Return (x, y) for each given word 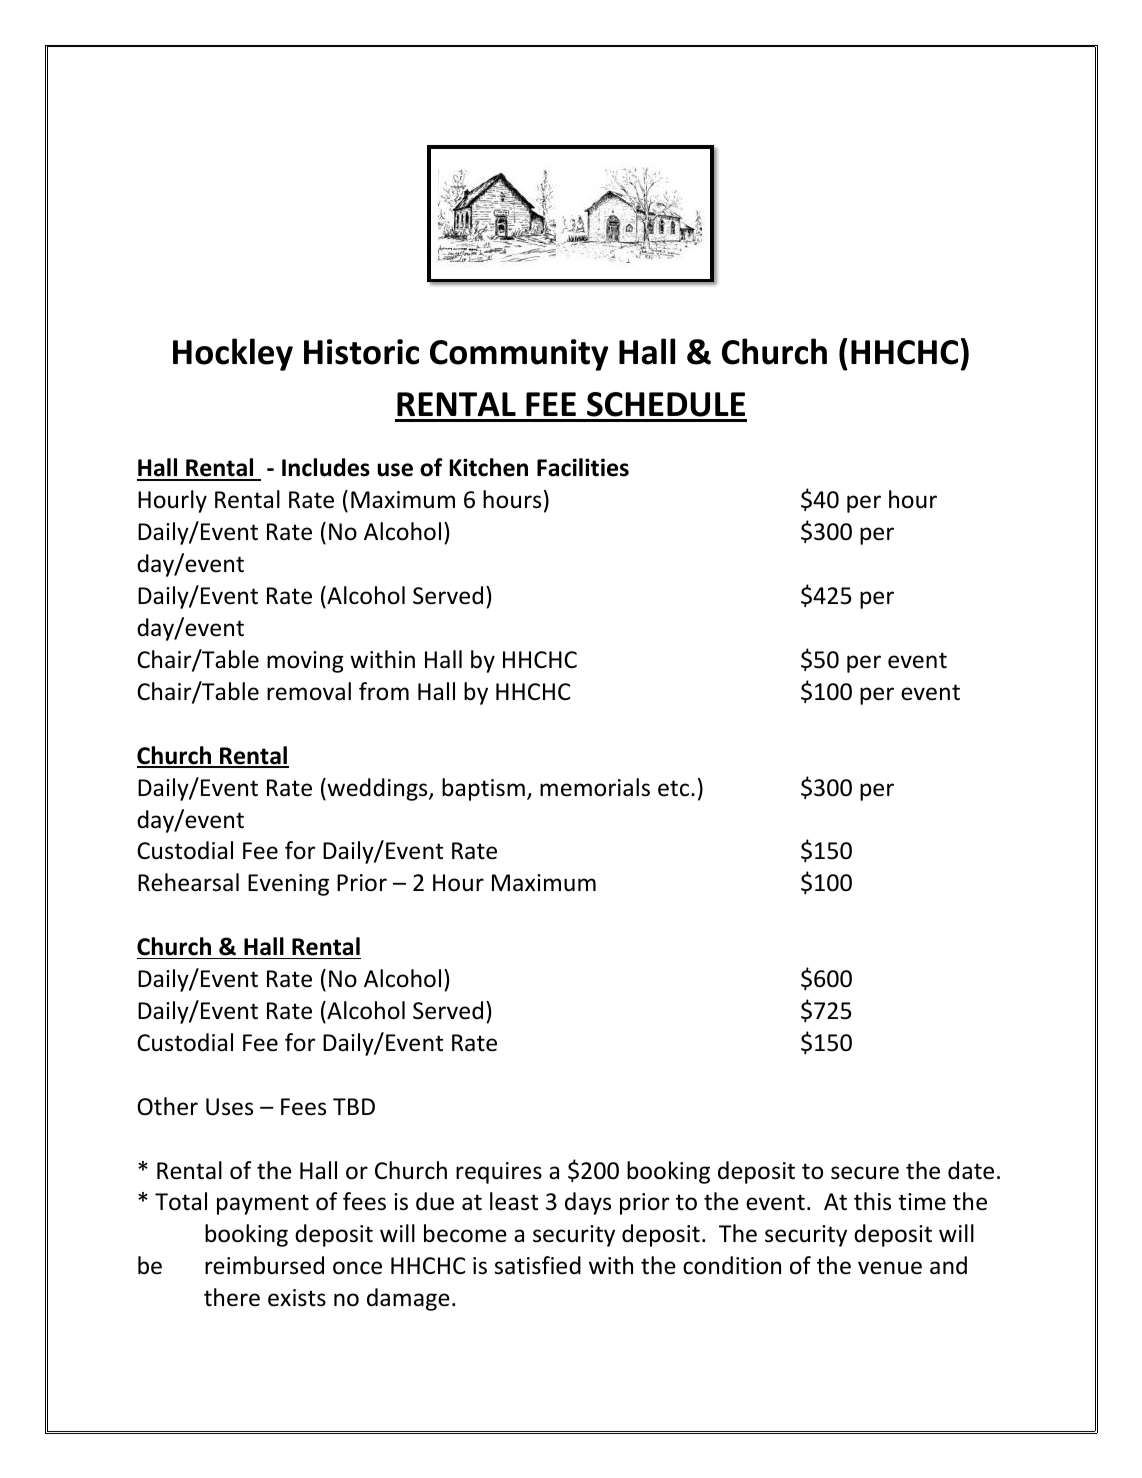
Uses (229, 1107)
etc (675, 788)
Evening (288, 885)
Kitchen (489, 467)
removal (309, 691)
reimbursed (264, 1265)
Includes (326, 467)
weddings (377, 789)
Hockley (233, 354)
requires (499, 1173)
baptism (483, 789)
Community (519, 355)
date (971, 1170)
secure (865, 1173)
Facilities (583, 467)
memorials (595, 787)
